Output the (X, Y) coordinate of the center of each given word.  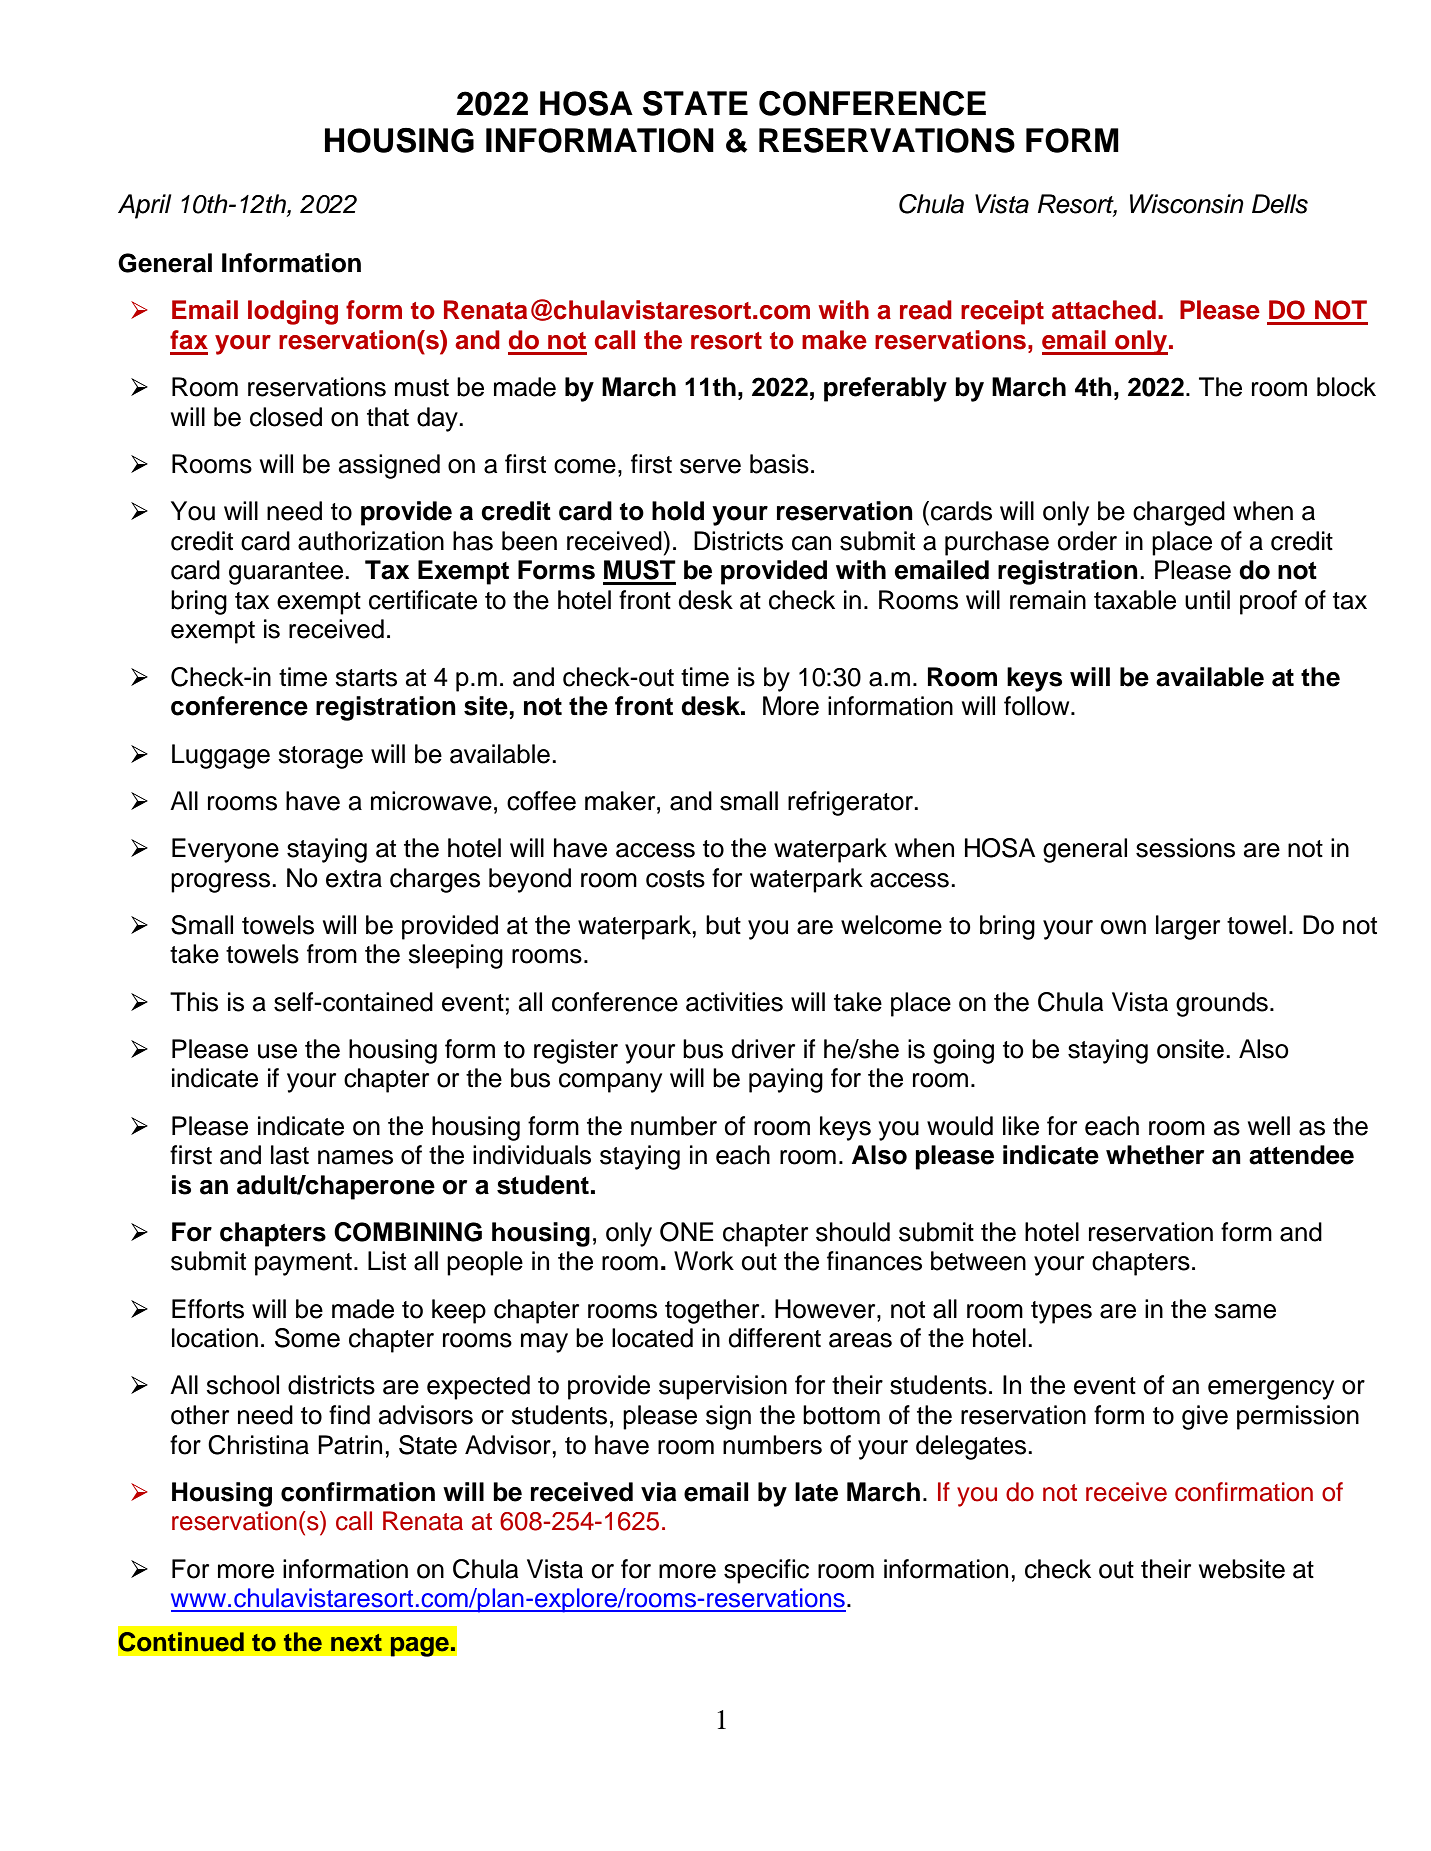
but (723, 925)
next (356, 1643)
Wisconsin (1187, 204)
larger (1188, 927)
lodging (293, 312)
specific (766, 1571)
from (332, 954)
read (926, 310)
